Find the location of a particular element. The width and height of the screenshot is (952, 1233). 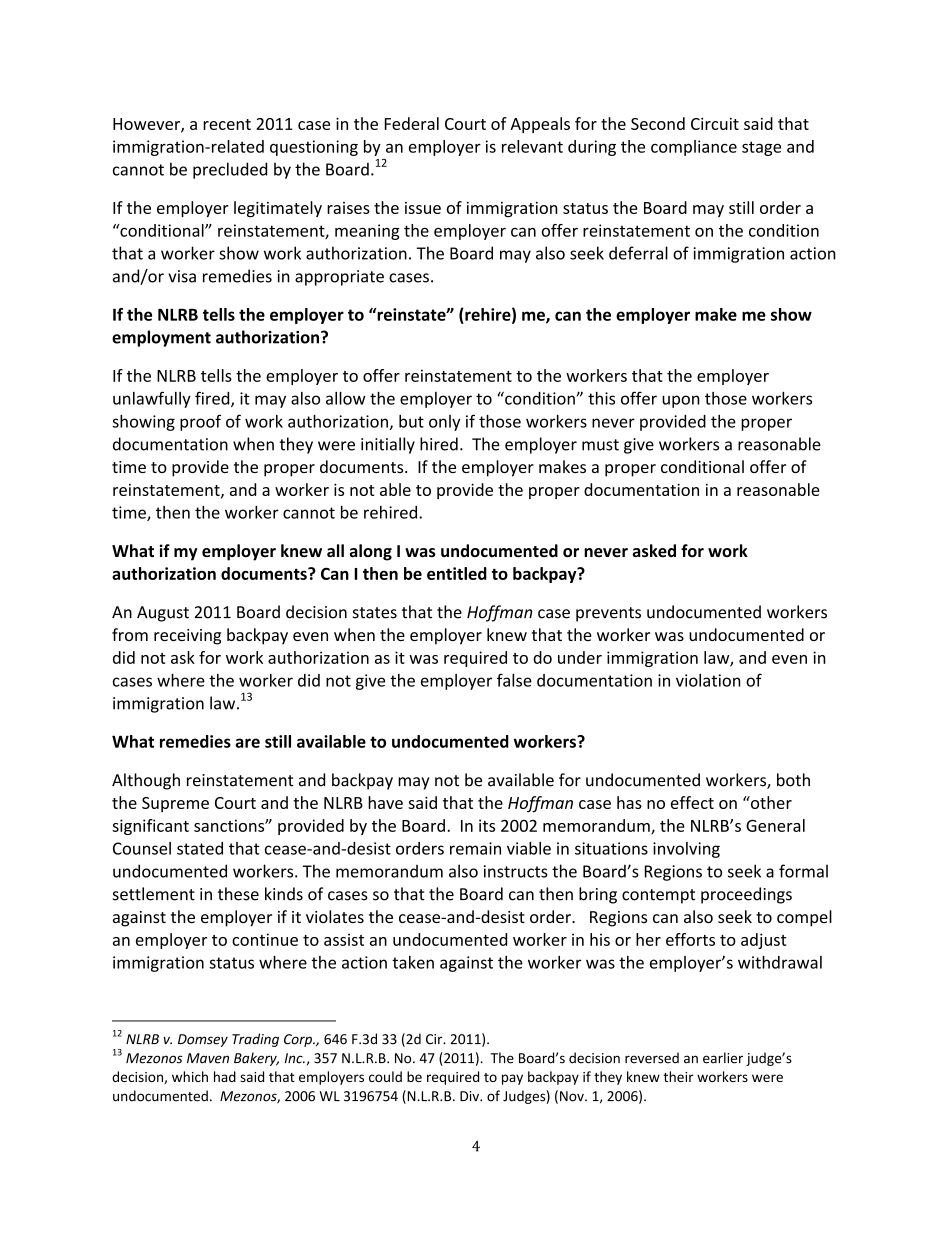

relevant is located at coordinates (532, 146).
